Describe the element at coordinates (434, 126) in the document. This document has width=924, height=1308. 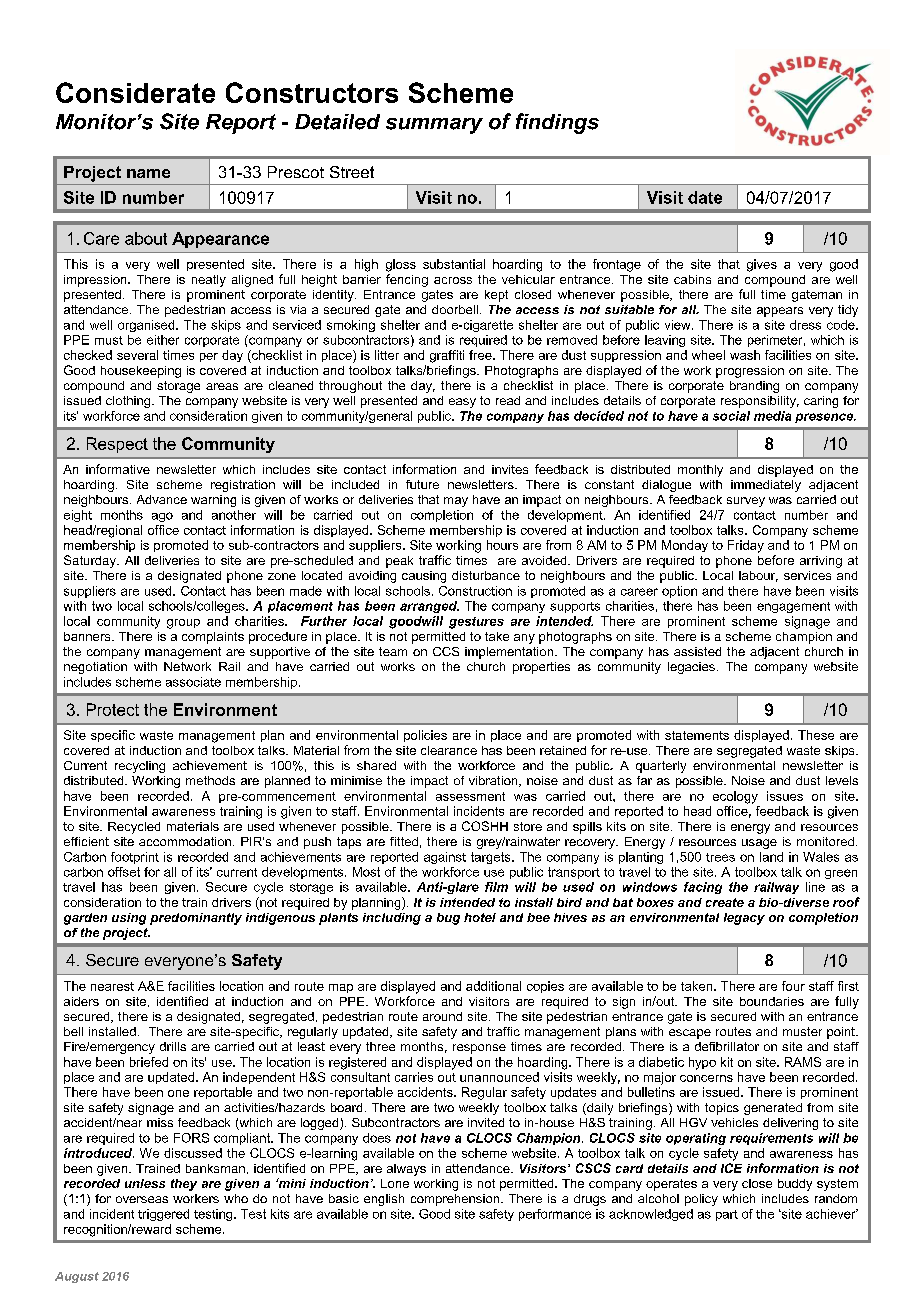
I see `summary` at that location.
